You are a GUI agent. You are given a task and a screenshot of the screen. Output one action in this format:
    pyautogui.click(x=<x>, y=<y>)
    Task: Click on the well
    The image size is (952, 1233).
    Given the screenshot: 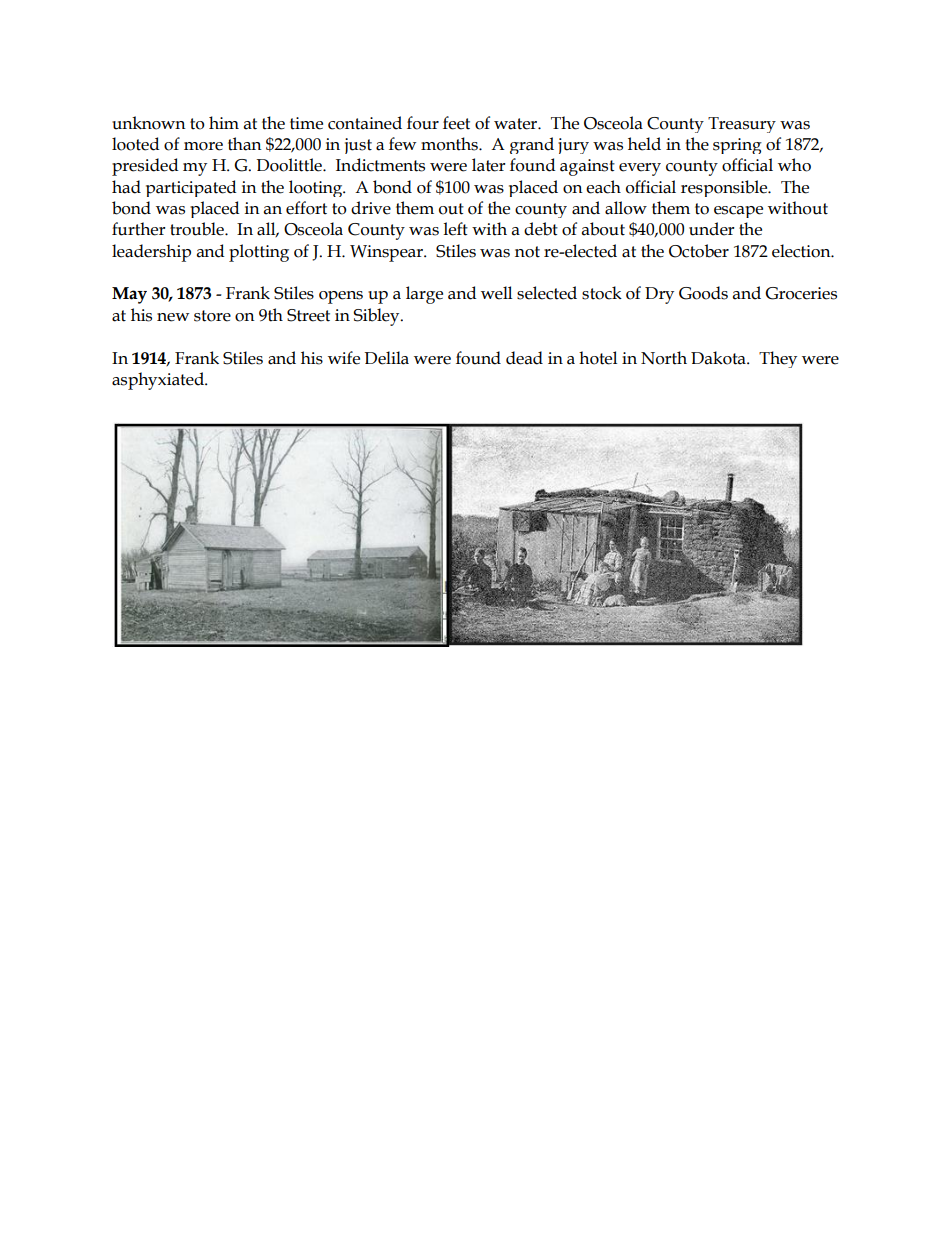 What is the action you would take?
    pyautogui.click(x=496, y=293)
